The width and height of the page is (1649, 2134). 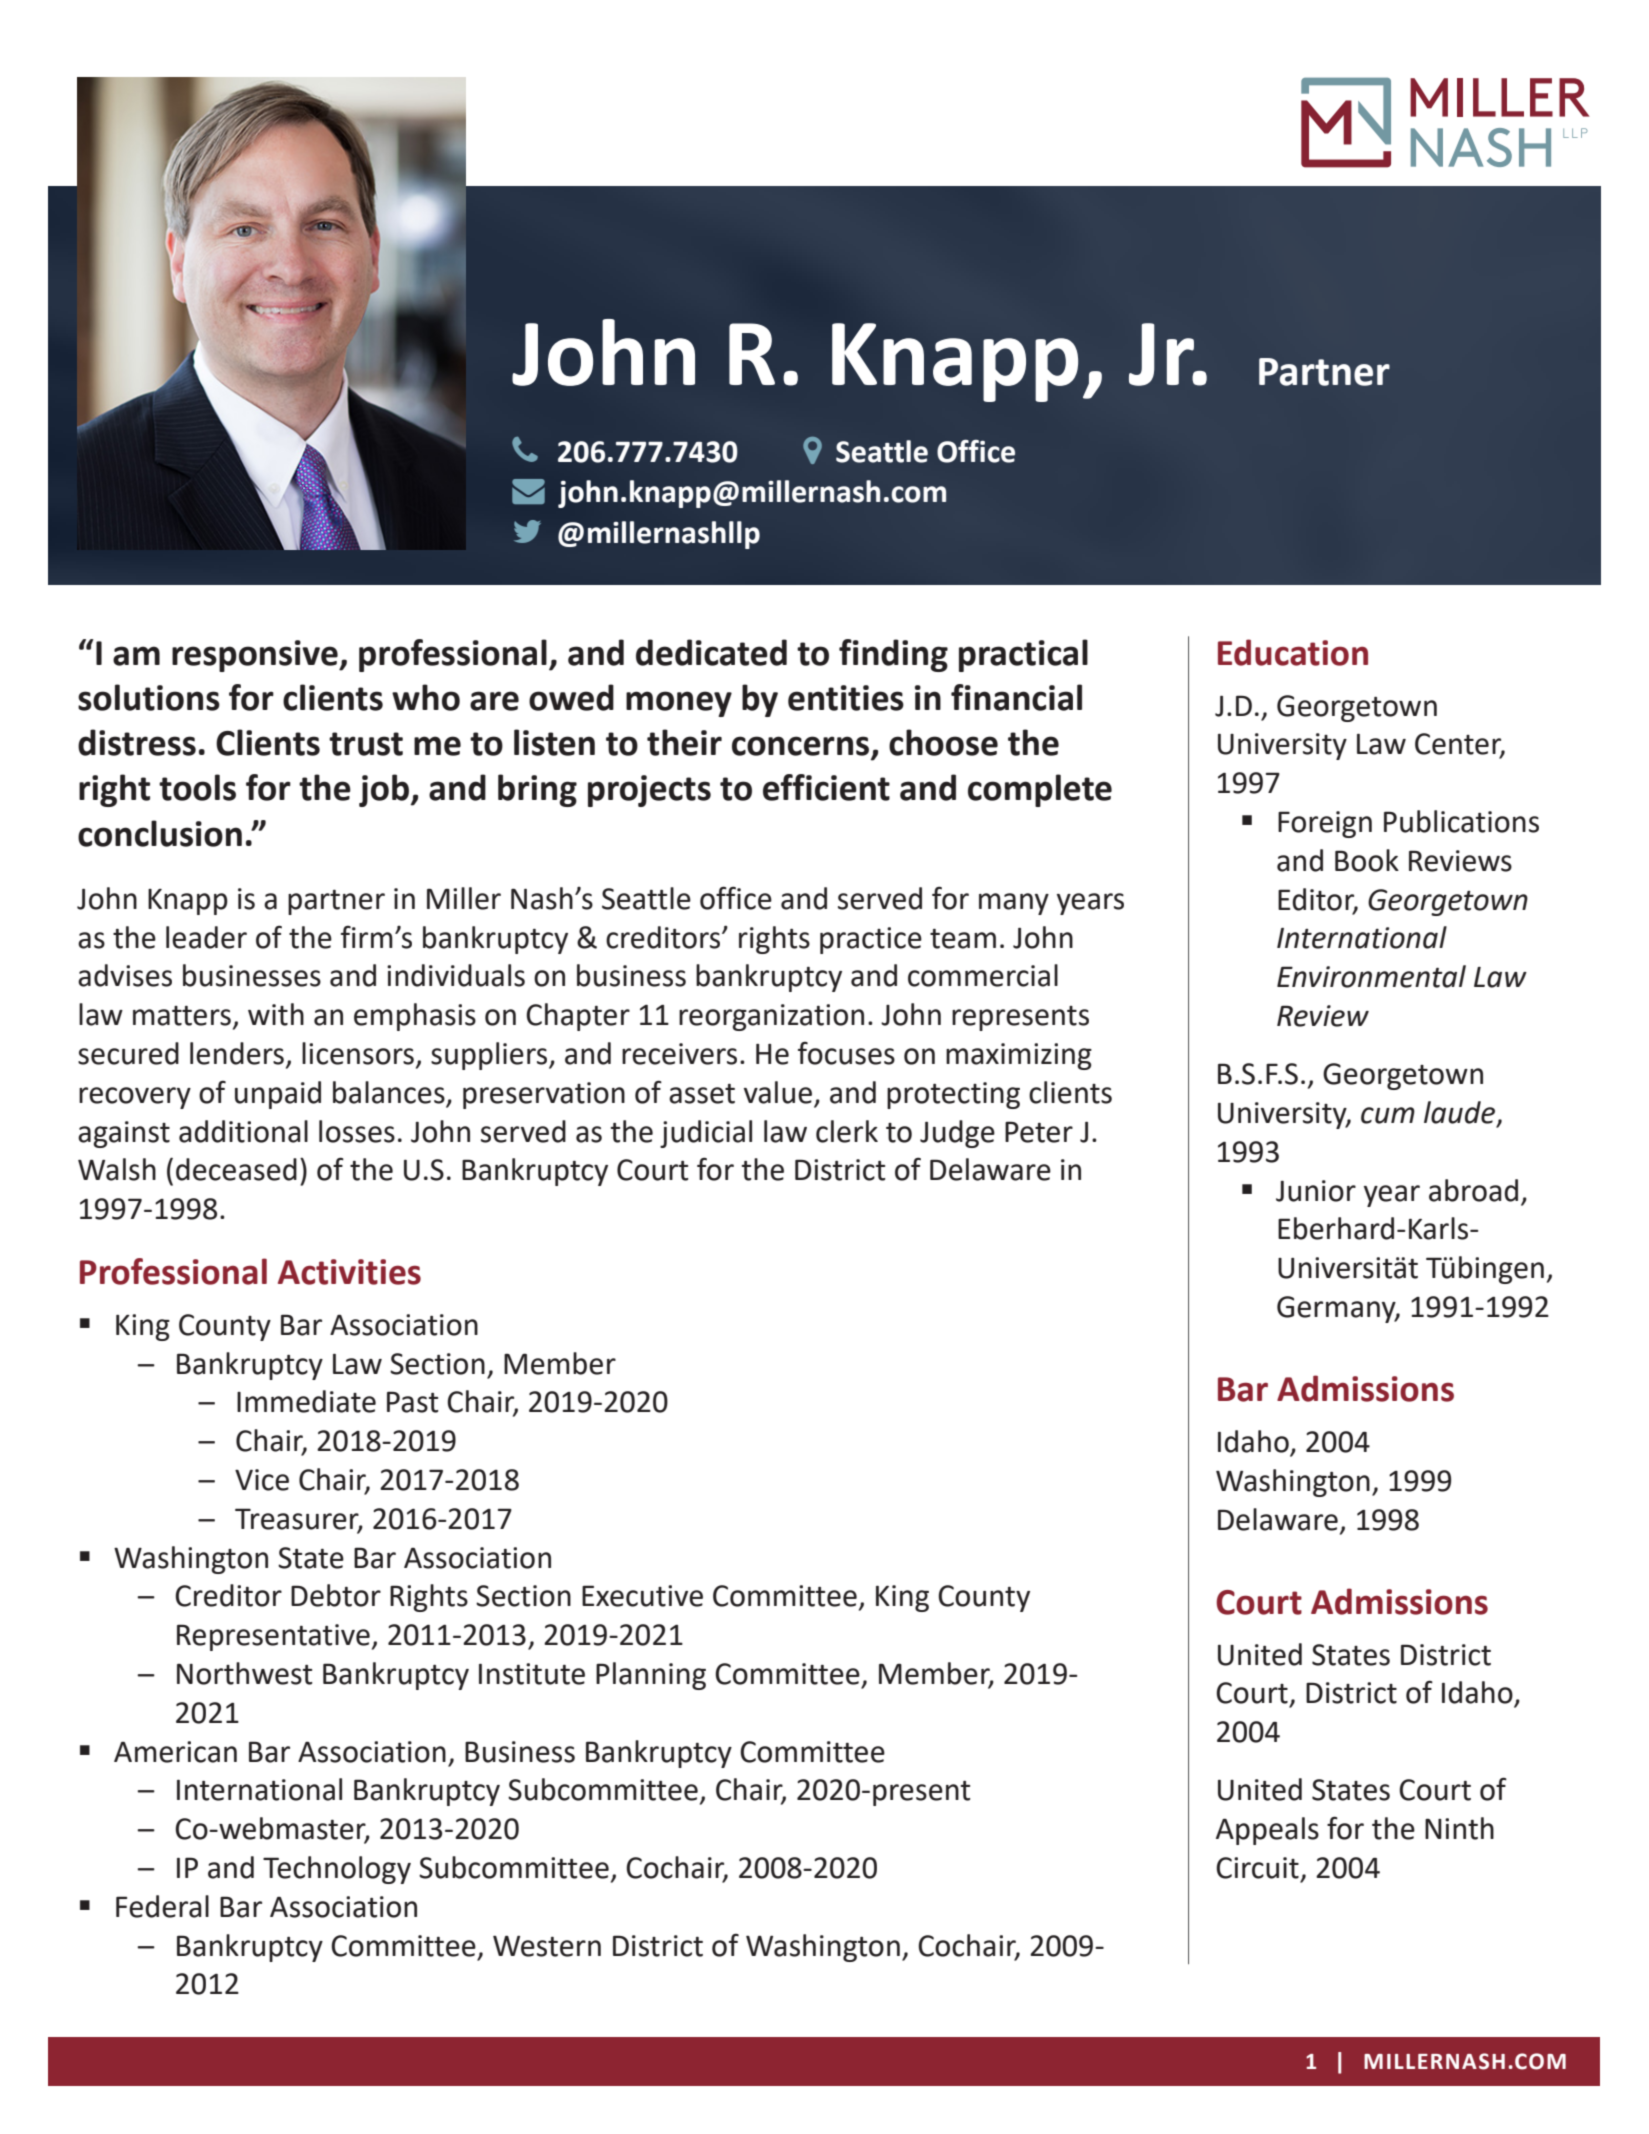 I want to click on Education, so click(x=1293, y=652).
